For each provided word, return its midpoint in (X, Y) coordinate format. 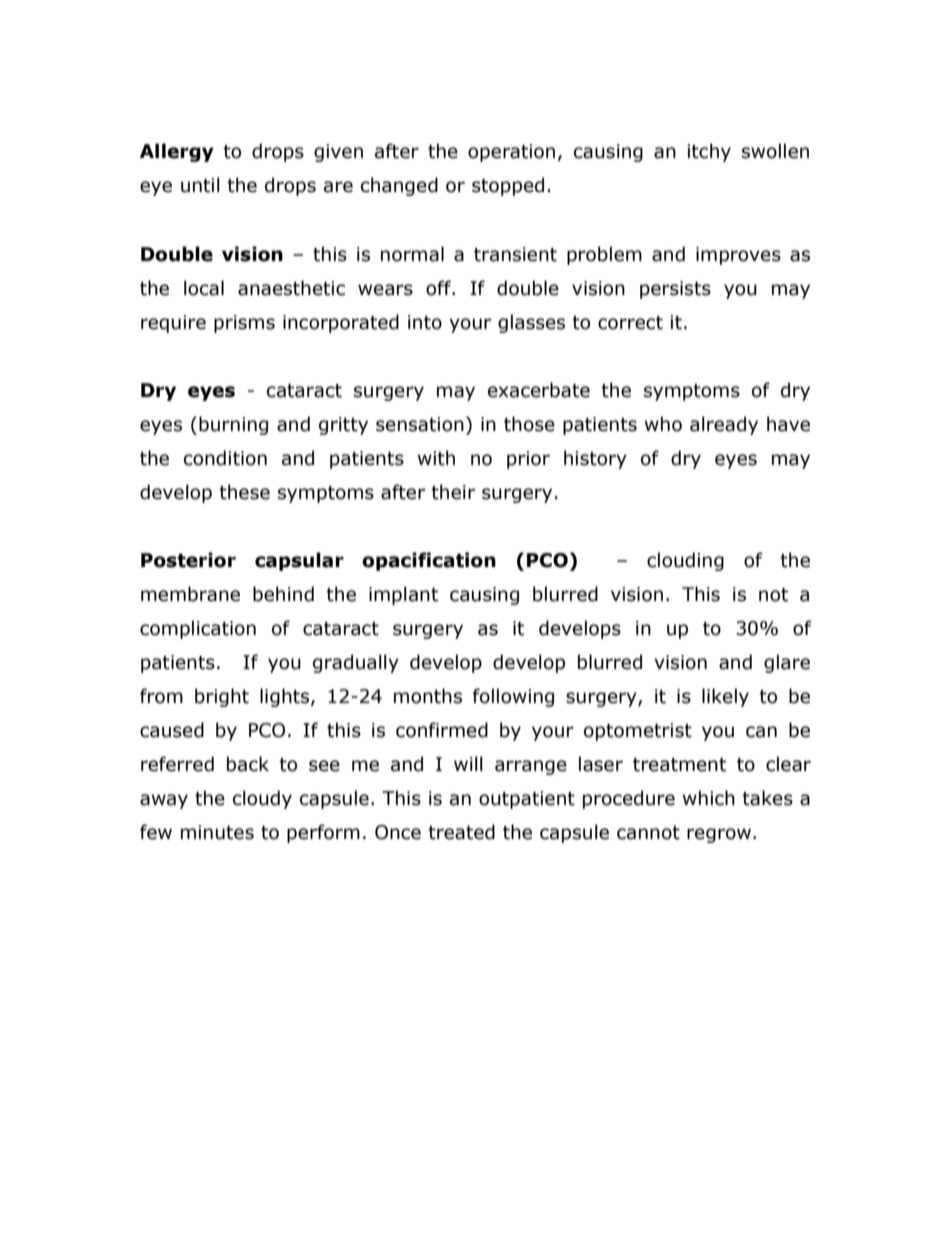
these (244, 492)
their (453, 492)
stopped (508, 186)
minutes (217, 832)
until (200, 185)
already (724, 425)
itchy (709, 152)
